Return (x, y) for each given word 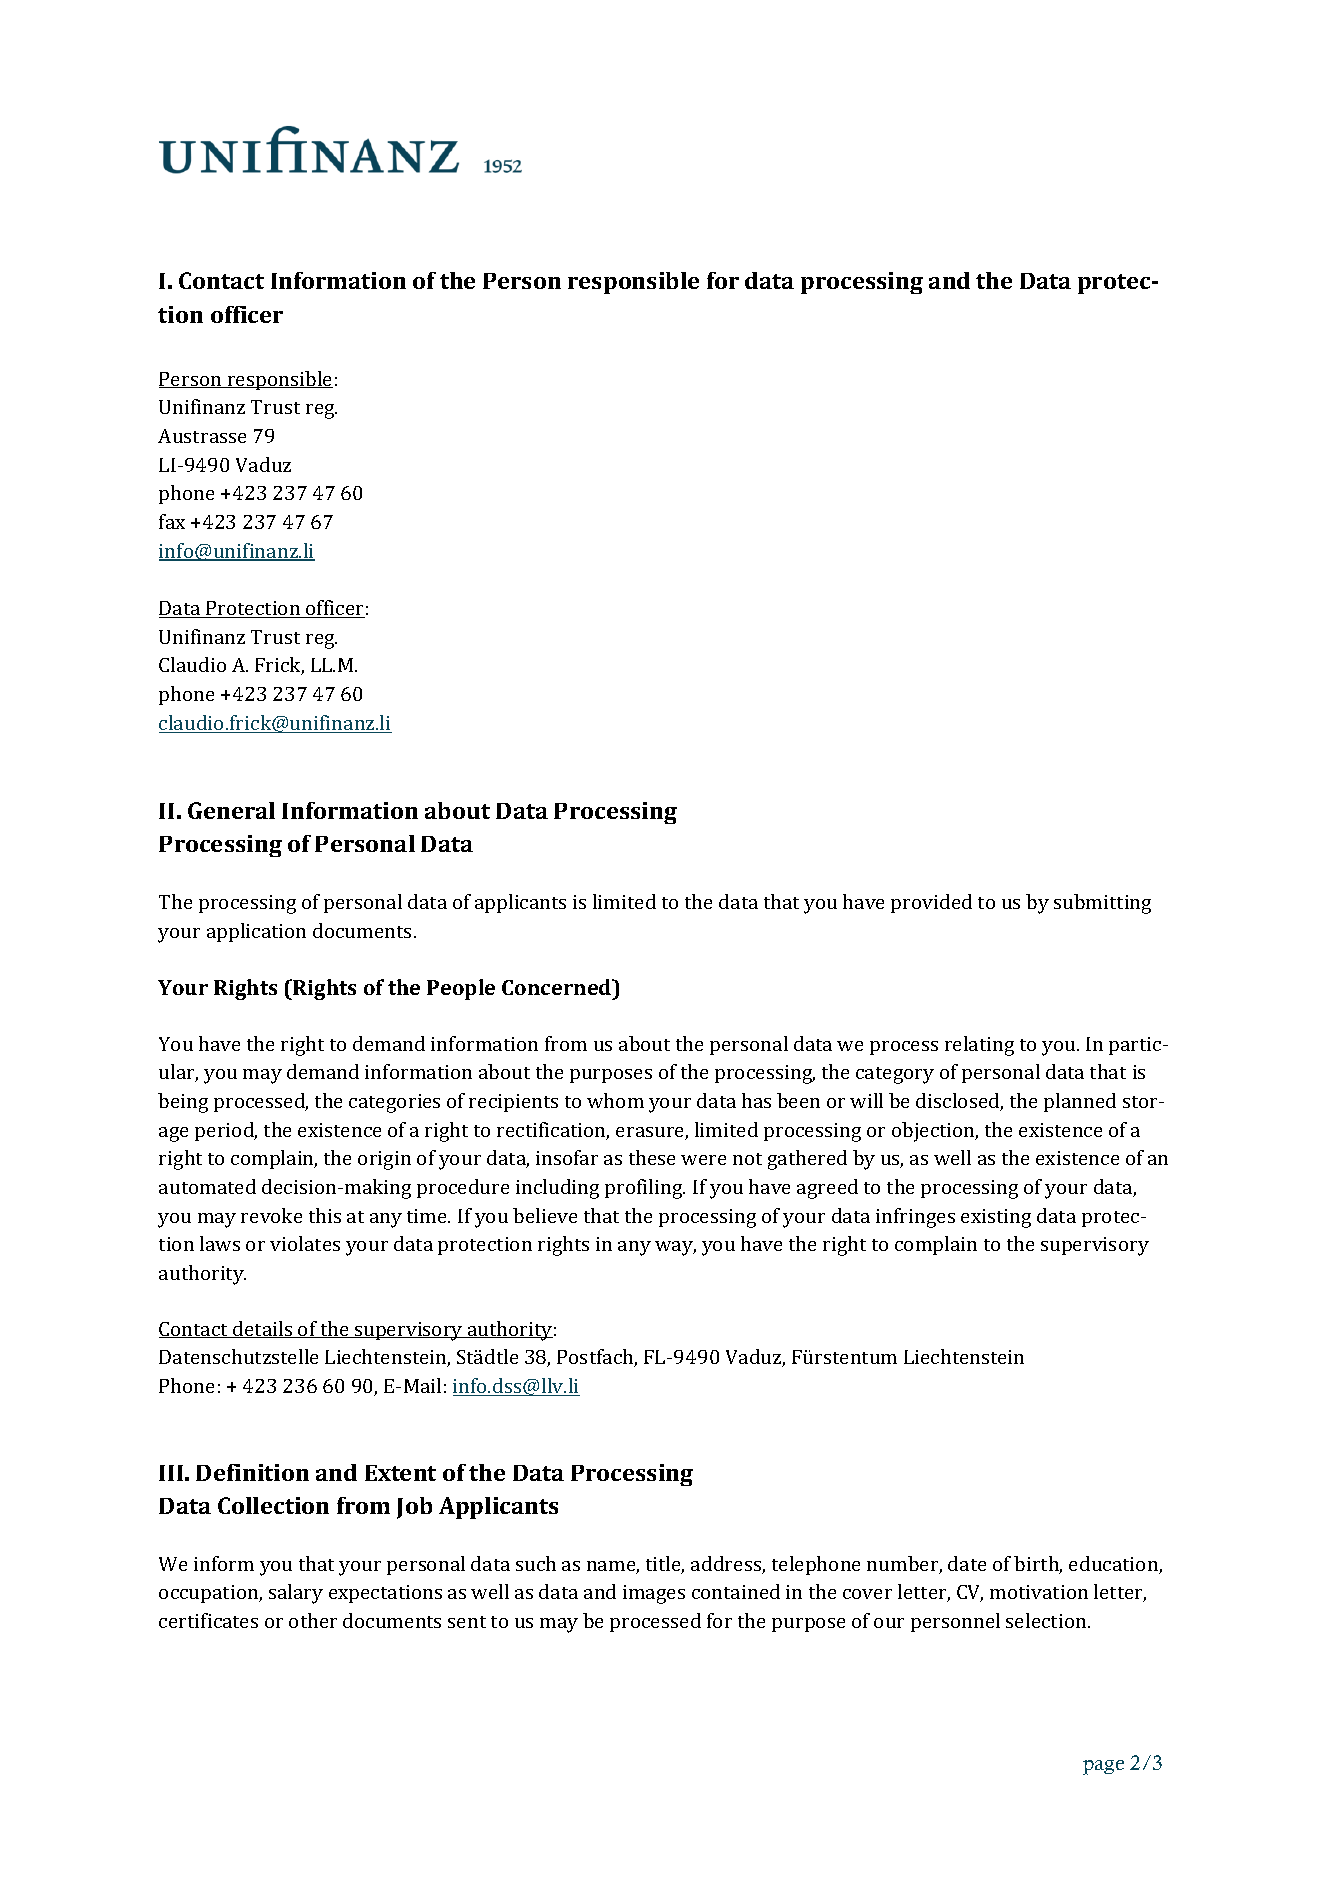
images (654, 1594)
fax (172, 521)
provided (931, 903)
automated (207, 1186)
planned (1080, 1102)
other (313, 1620)
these (652, 1157)
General (231, 810)
